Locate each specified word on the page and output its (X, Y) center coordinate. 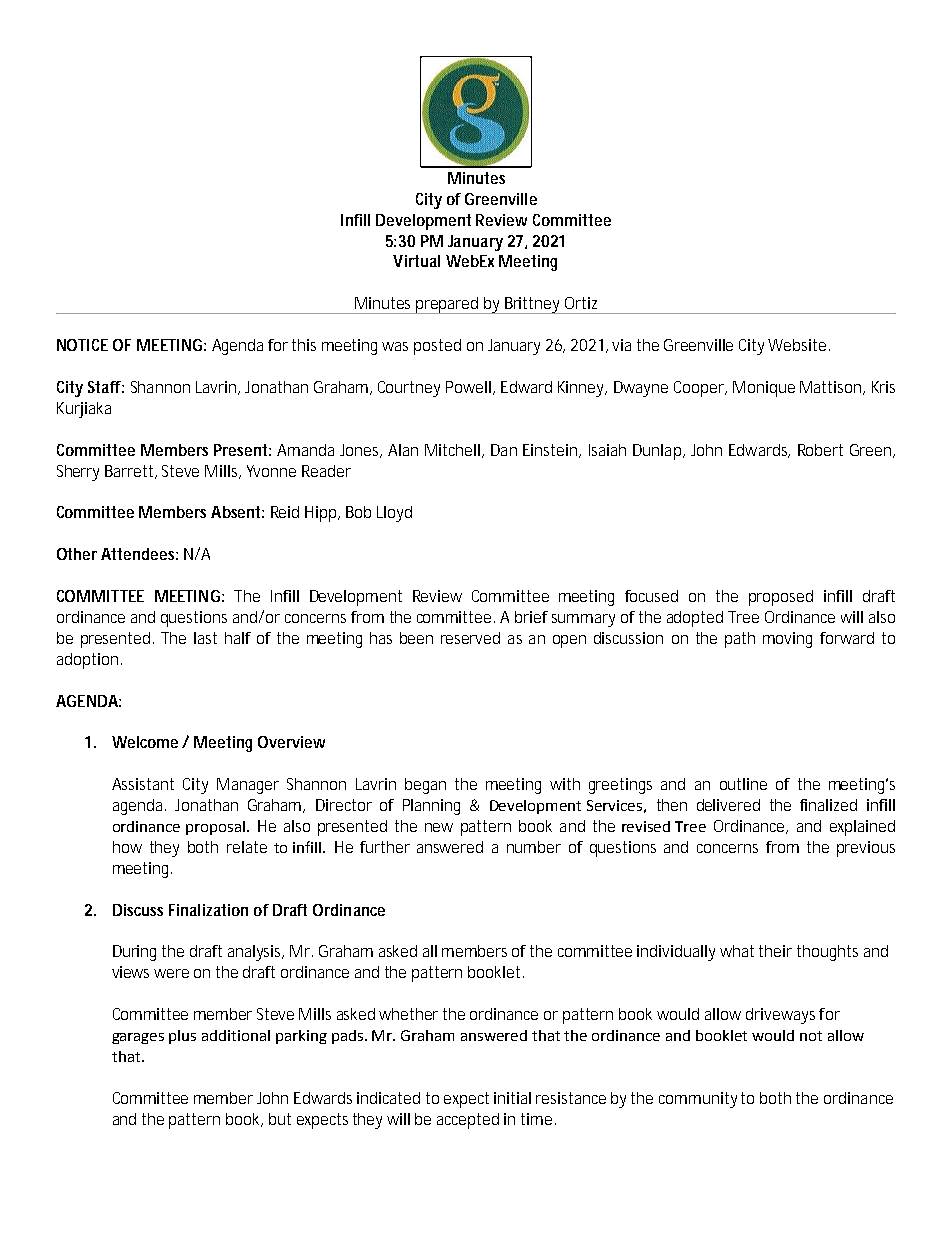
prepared (447, 305)
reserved (470, 638)
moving (787, 640)
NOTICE (82, 345)
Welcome (145, 742)
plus (182, 1037)
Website (797, 345)
